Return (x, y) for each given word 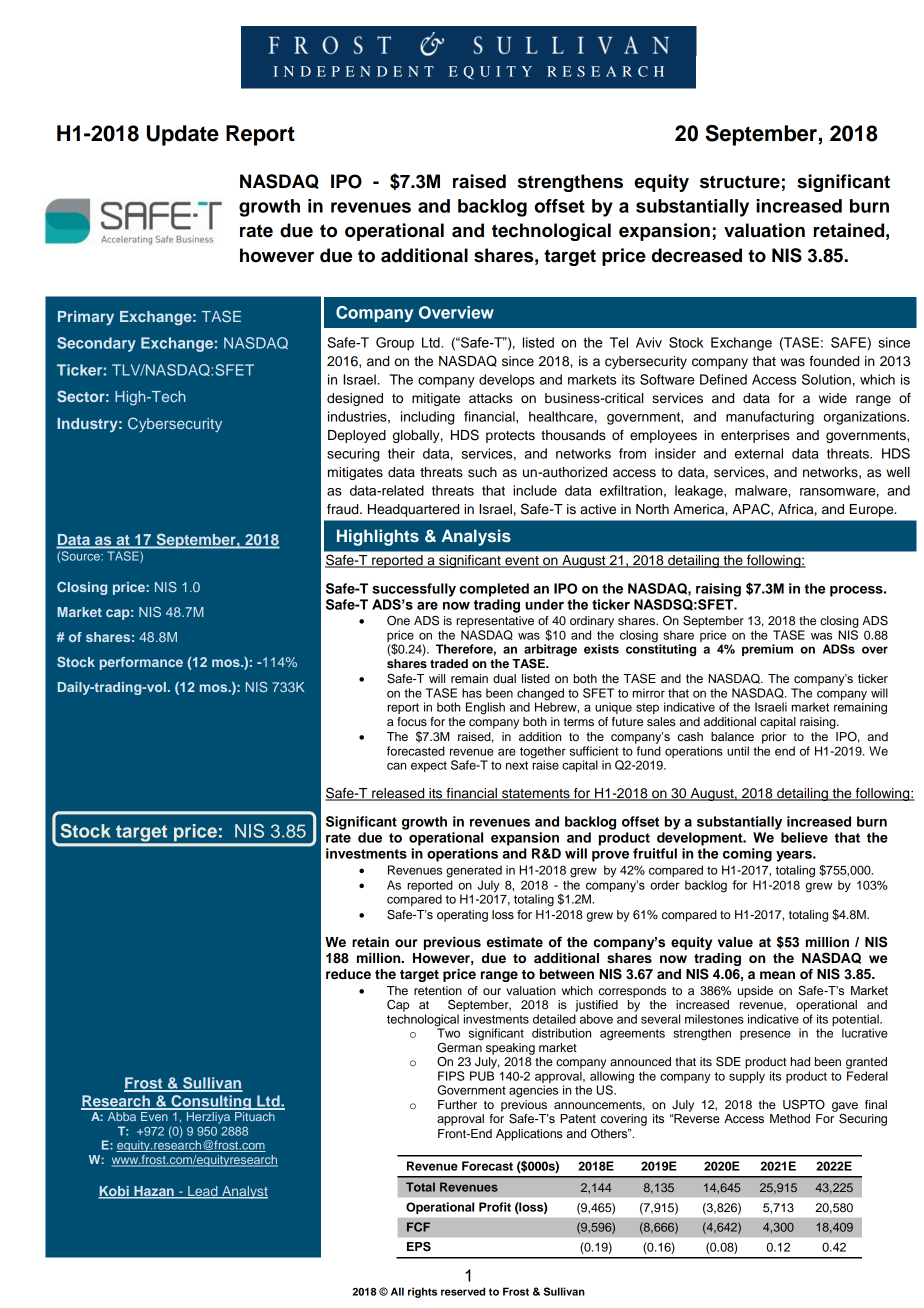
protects (510, 437)
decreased (696, 255)
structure (740, 182)
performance (141, 663)
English (485, 708)
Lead (203, 1192)
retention (438, 990)
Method (790, 1118)
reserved (463, 1291)
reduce (348, 974)
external (759, 453)
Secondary (96, 344)
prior (774, 738)
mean (777, 975)
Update (183, 135)
